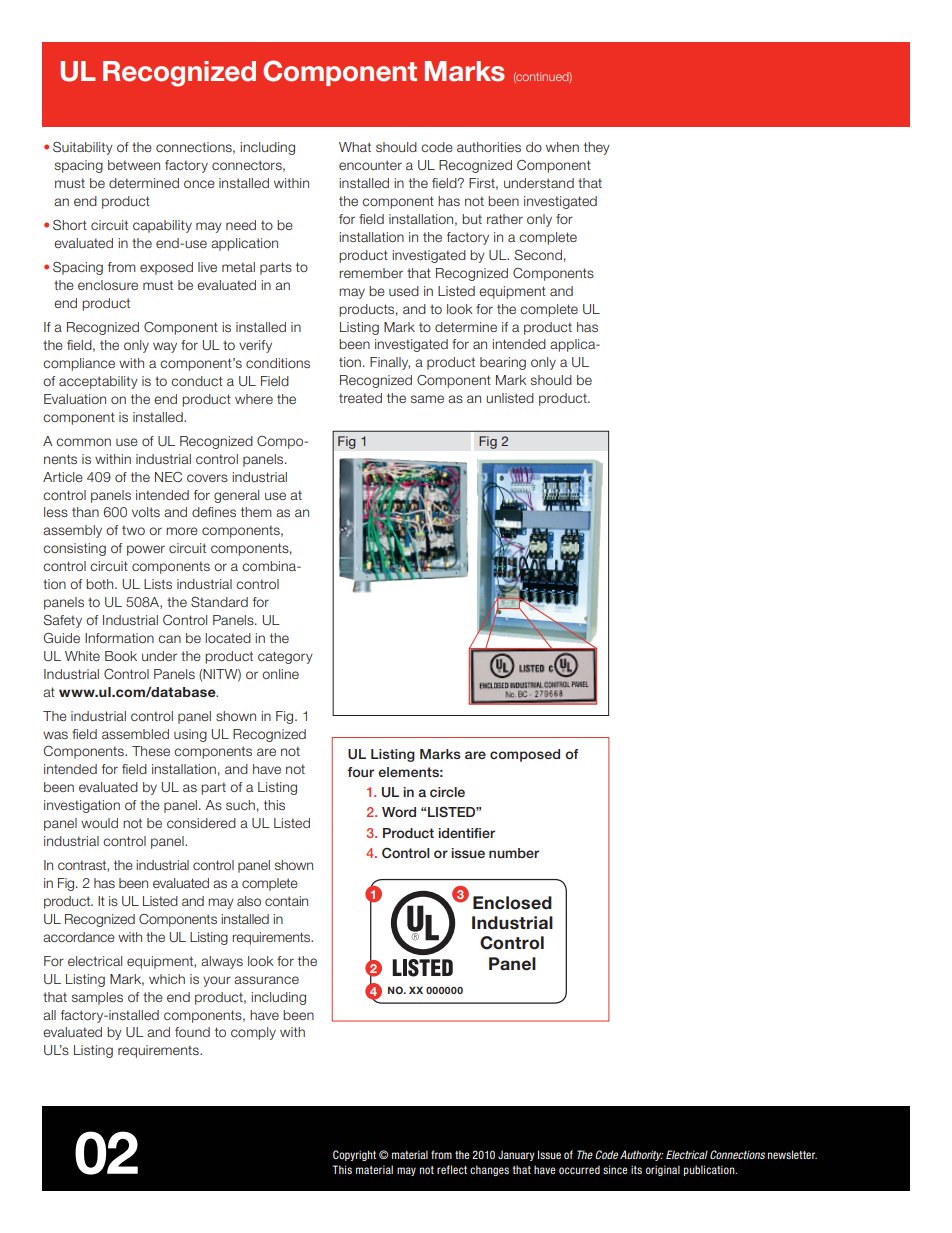 The width and height of the screenshot is (952, 1233). What do you see at coordinates (370, 165) in the screenshot?
I see `encounter` at bounding box center [370, 165].
